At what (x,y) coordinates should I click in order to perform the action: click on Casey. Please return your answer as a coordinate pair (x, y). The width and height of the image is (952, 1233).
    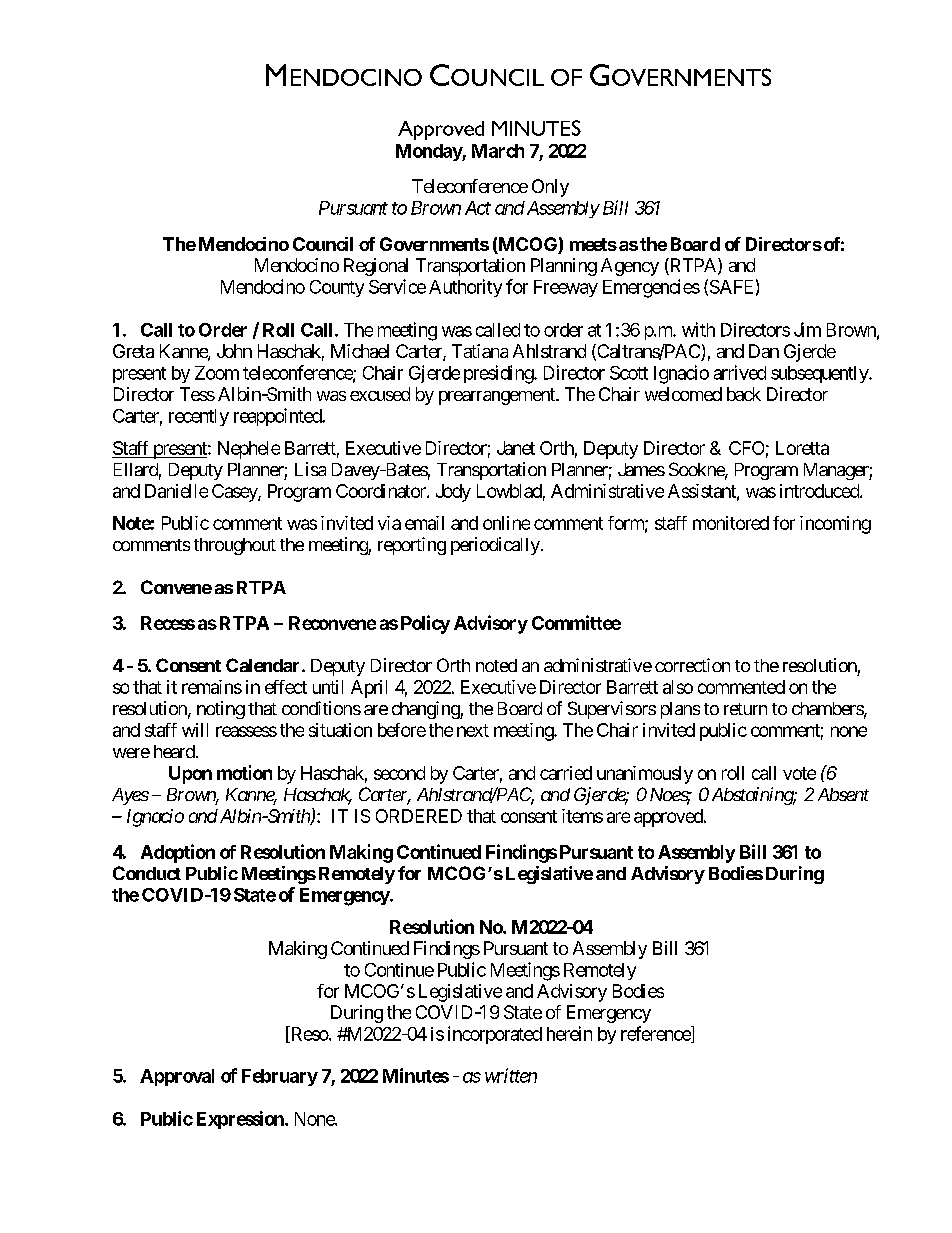
    Looking at the image, I should click on (235, 493).
